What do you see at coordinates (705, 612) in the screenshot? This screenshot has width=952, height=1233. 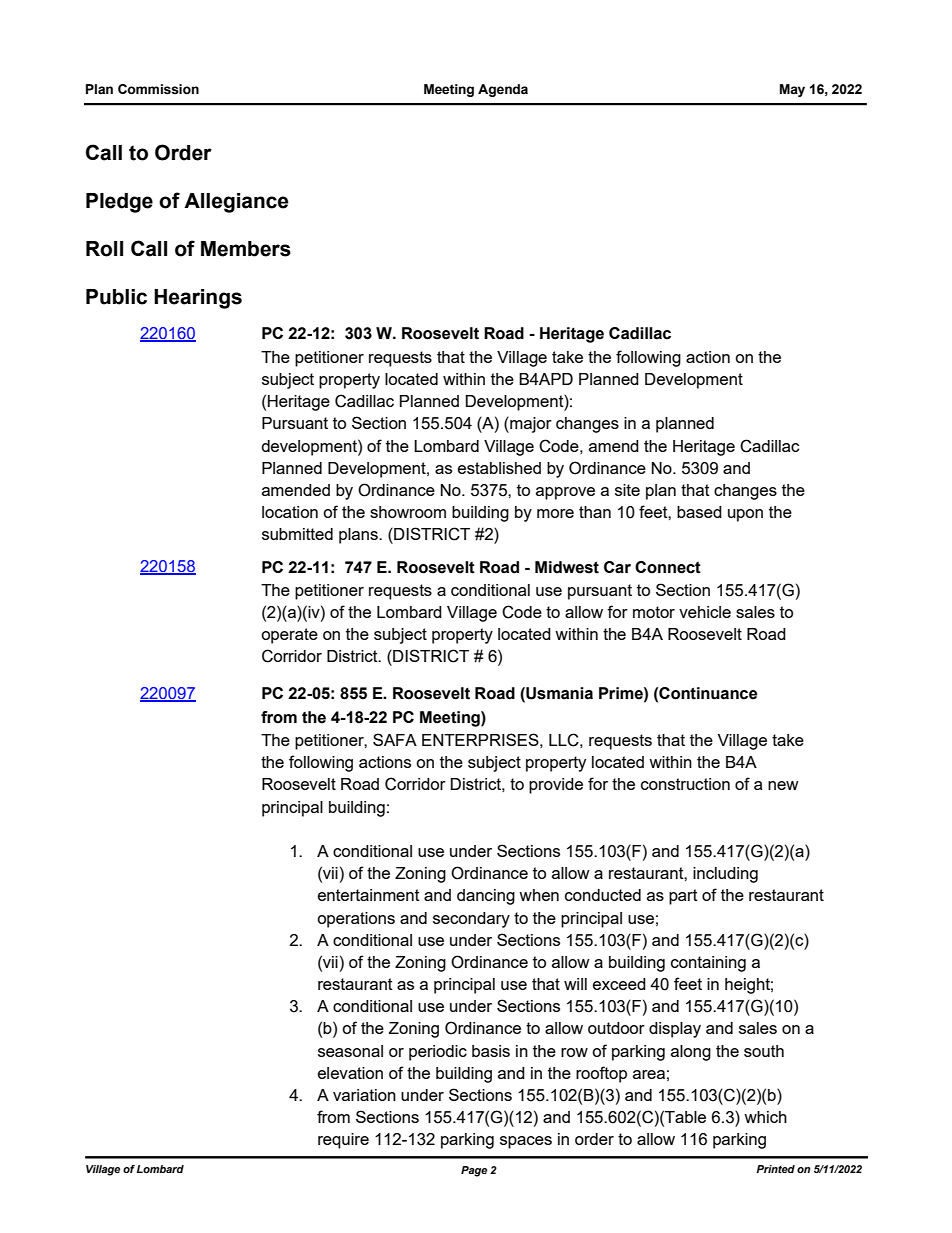 I see `vehicle` at bounding box center [705, 612].
